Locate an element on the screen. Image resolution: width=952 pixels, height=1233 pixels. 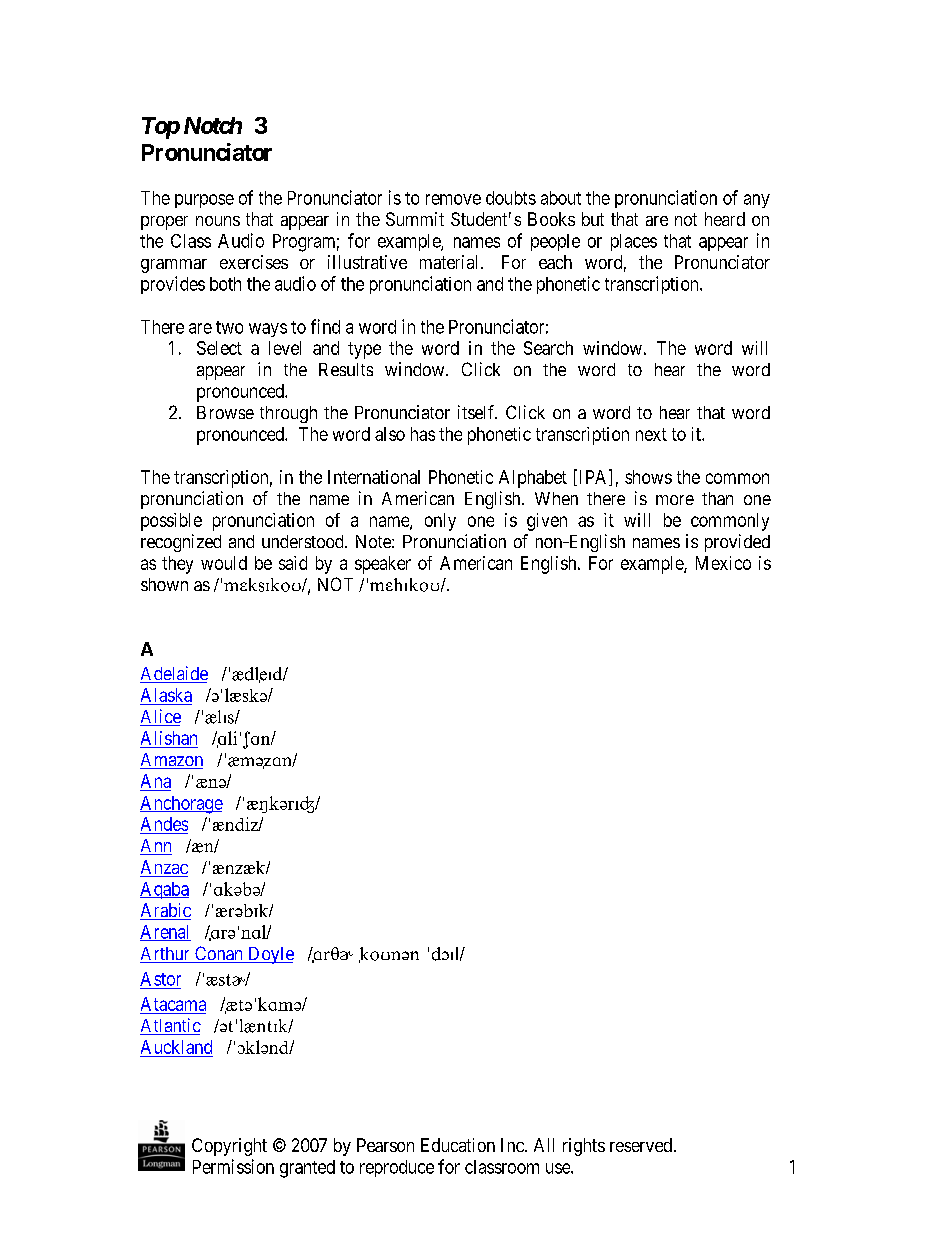
remove is located at coordinates (453, 199).
